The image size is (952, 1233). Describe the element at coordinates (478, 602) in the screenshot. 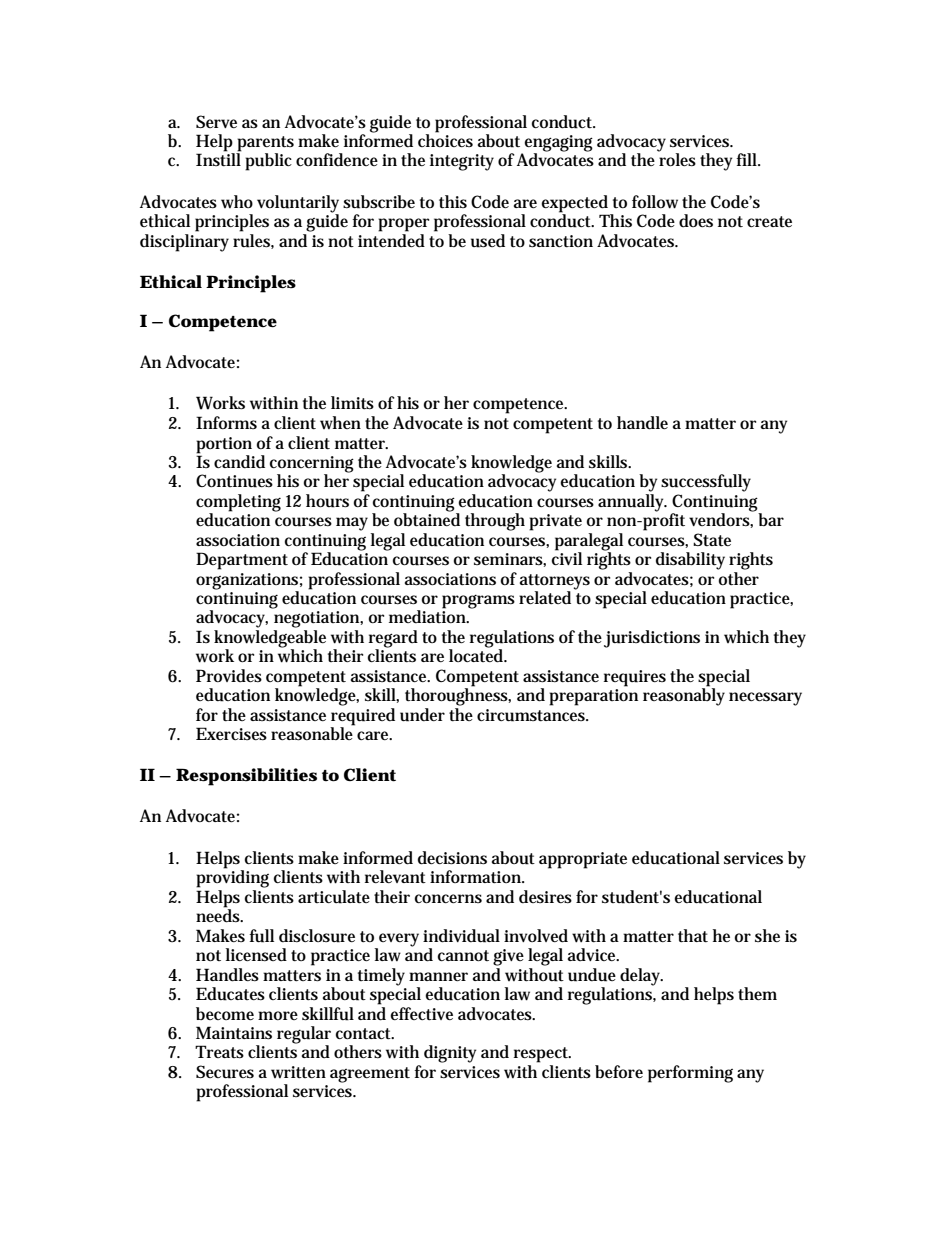

I see `programs` at that location.
